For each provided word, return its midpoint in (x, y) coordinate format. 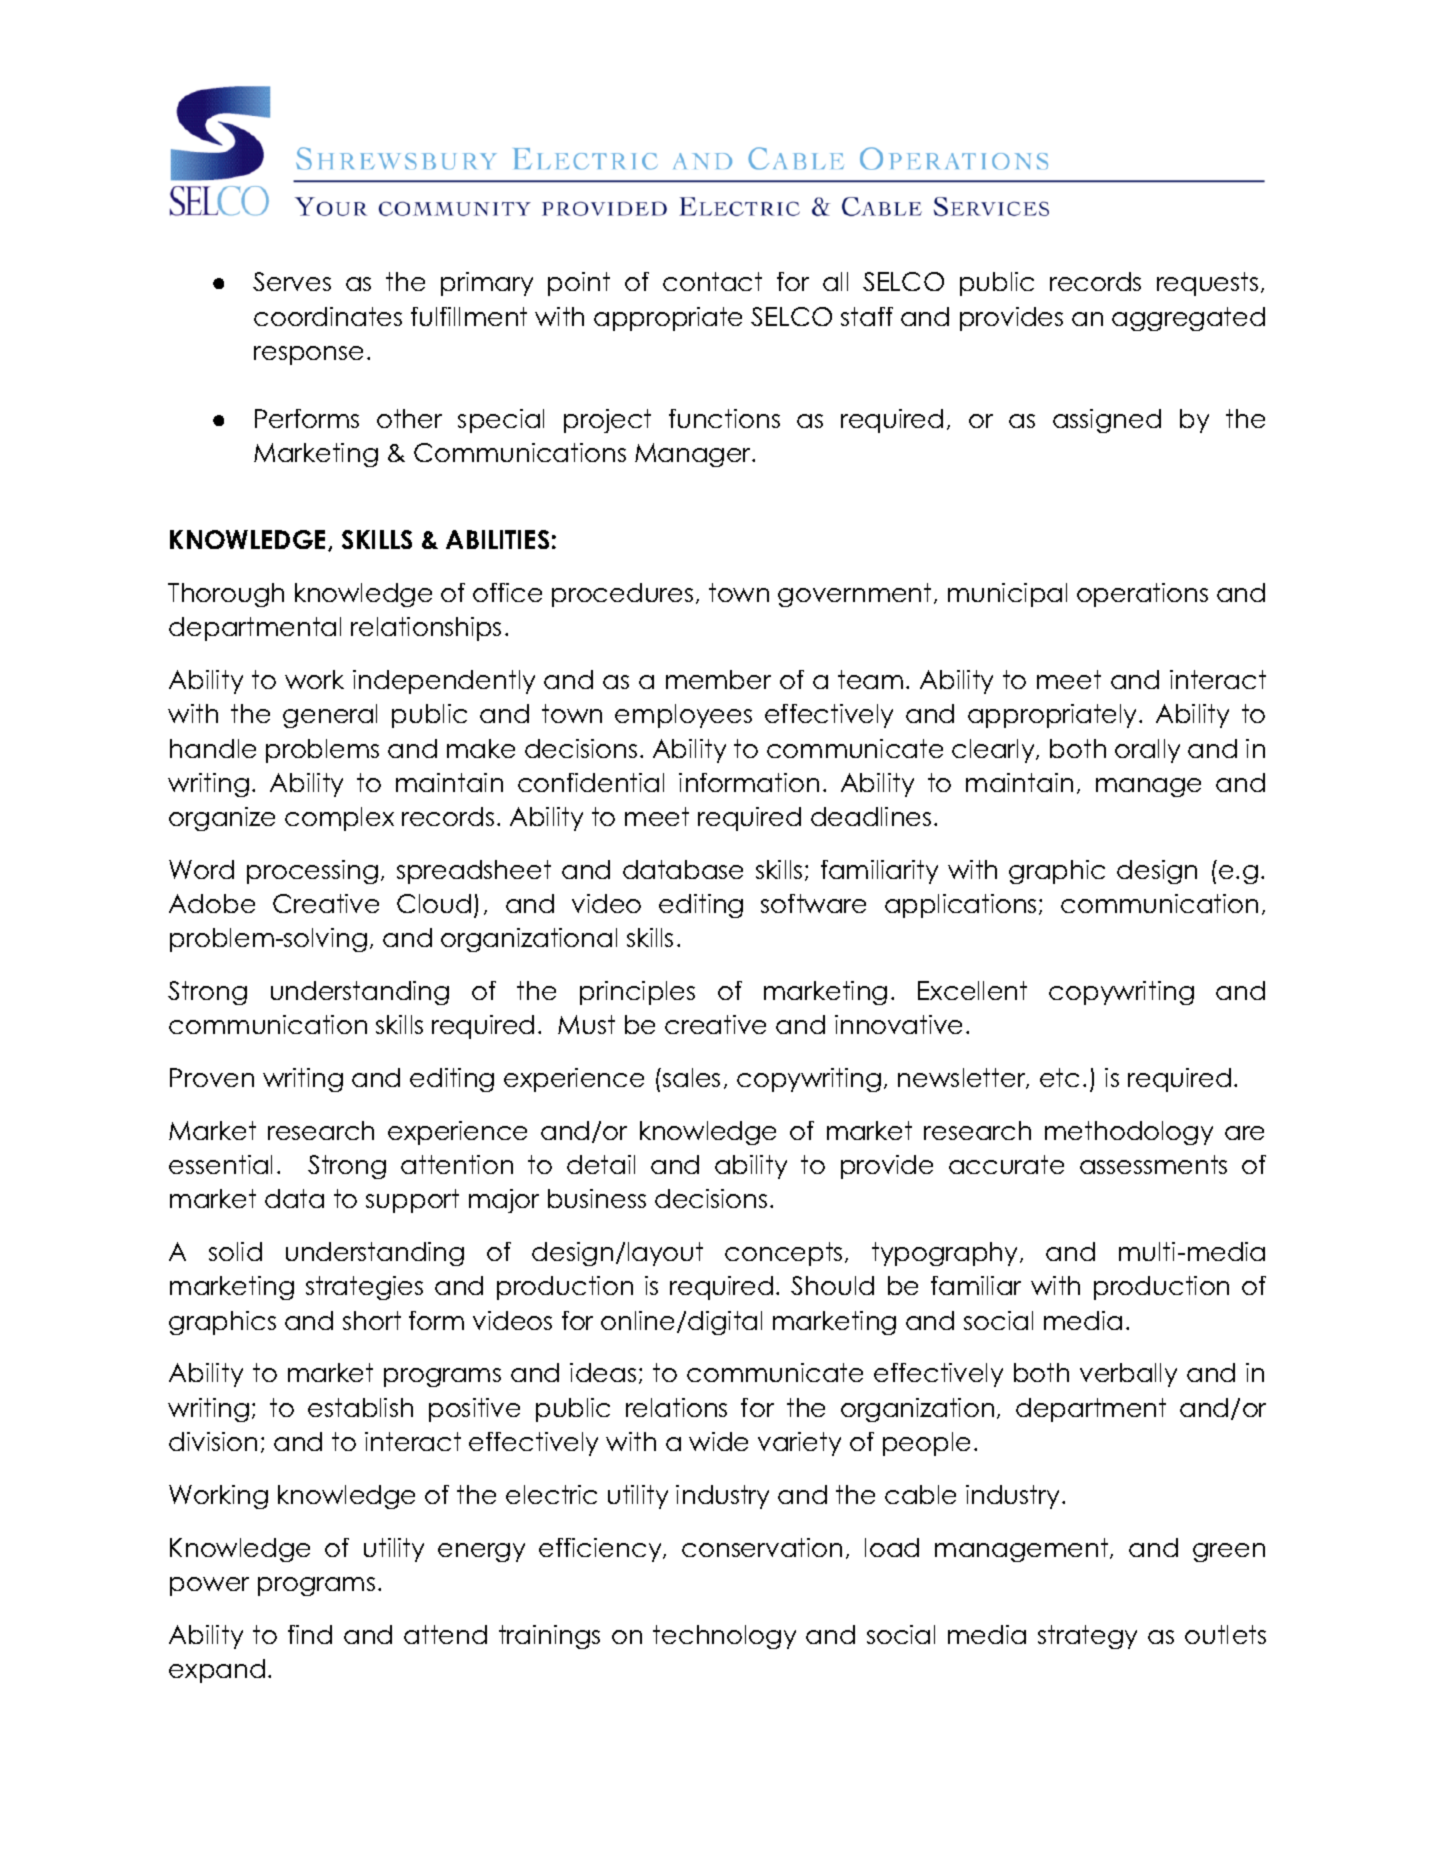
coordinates (328, 316)
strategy (1087, 1637)
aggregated (1188, 319)
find (310, 1634)
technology (724, 1637)
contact (712, 281)
